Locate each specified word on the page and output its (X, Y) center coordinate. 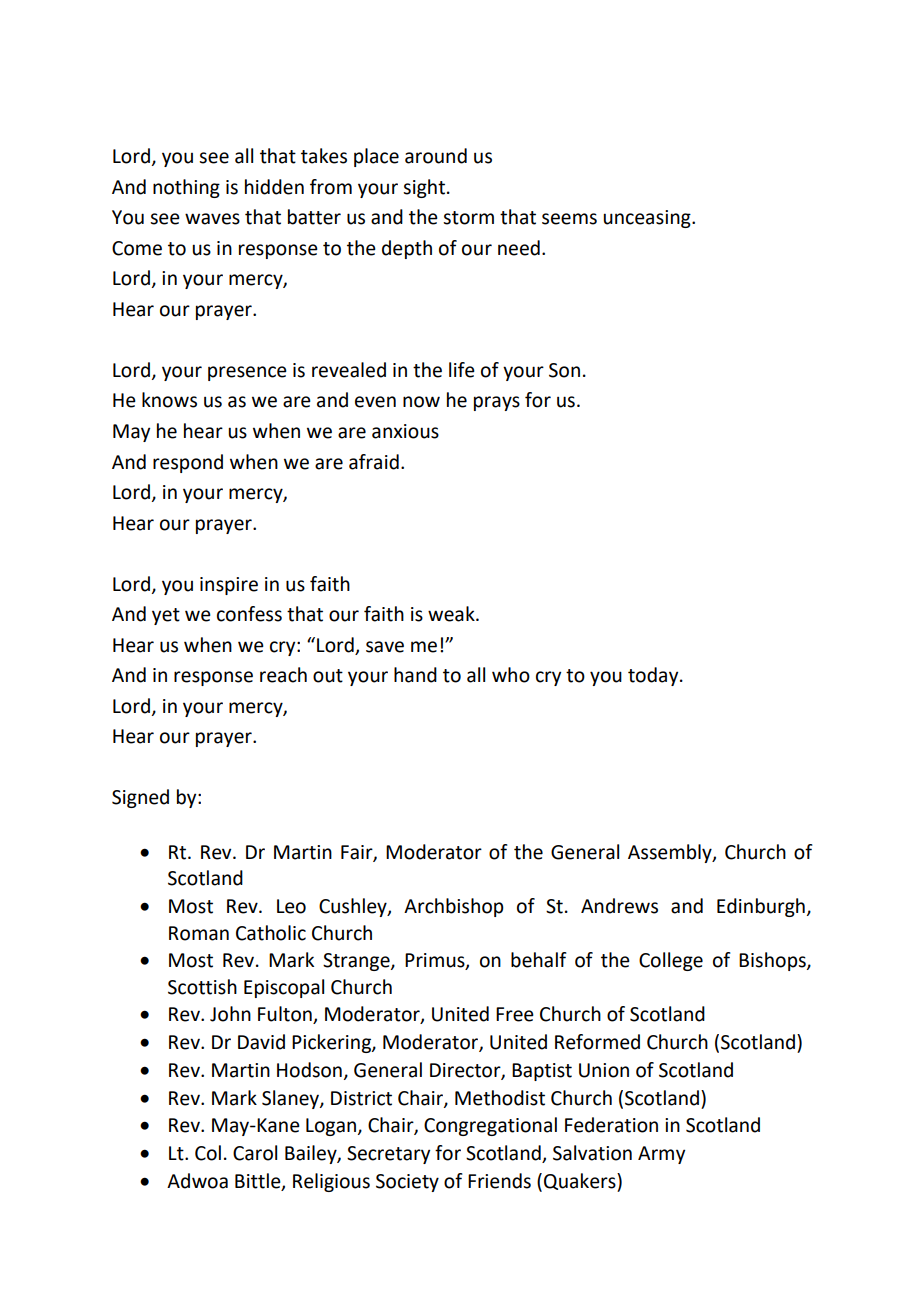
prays (497, 403)
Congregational (490, 1126)
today (654, 676)
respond (188, 463)
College (671, 961)
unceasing (648, 219)
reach (283, 675)
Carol (255, 1153)
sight (424, 188)
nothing (186, 188)
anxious (405, 431)
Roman (199, 933)
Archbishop (454, 907)
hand (415, 675)
